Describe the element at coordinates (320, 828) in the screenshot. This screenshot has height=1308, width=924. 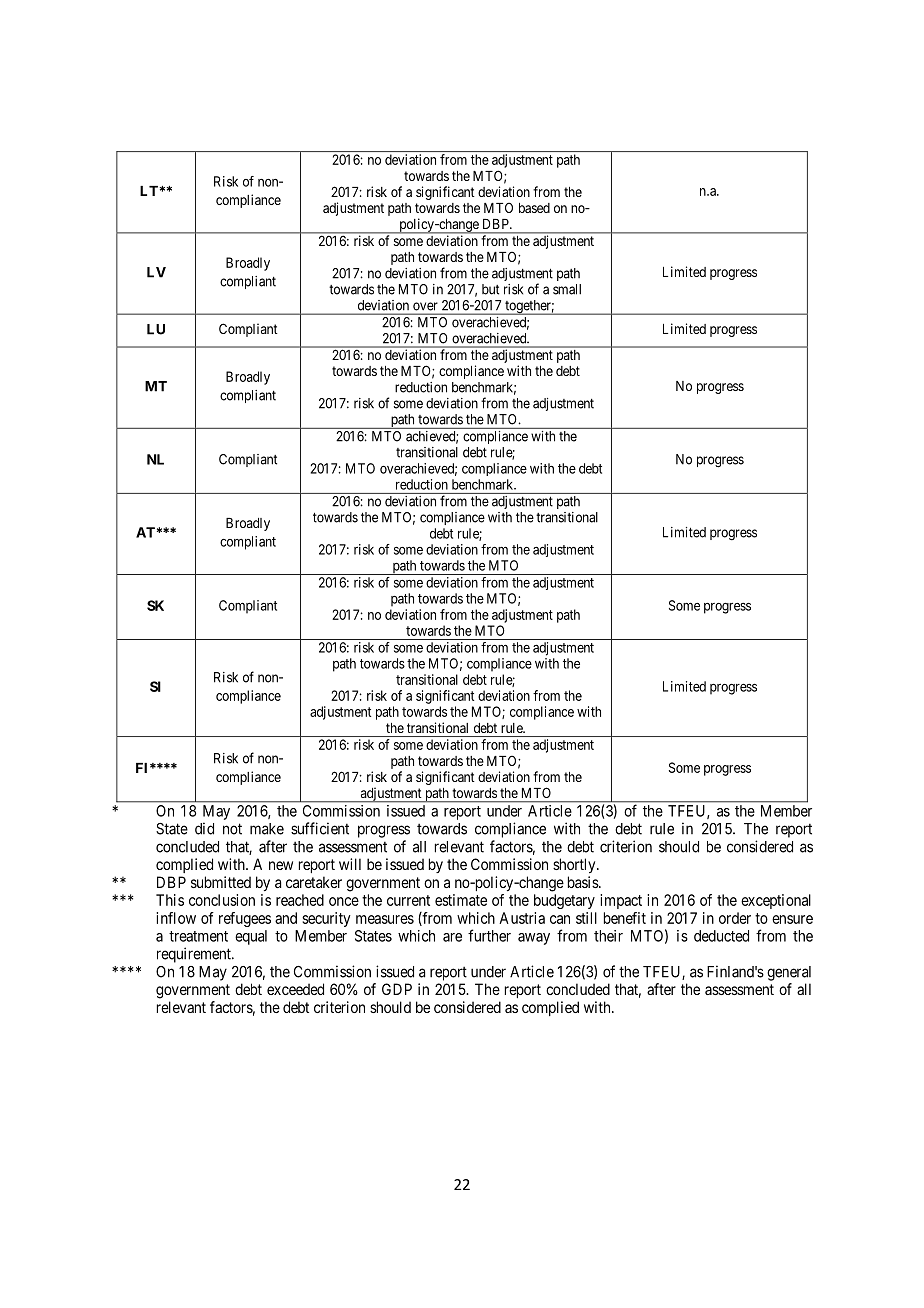
I see `sufficient` at that location.
